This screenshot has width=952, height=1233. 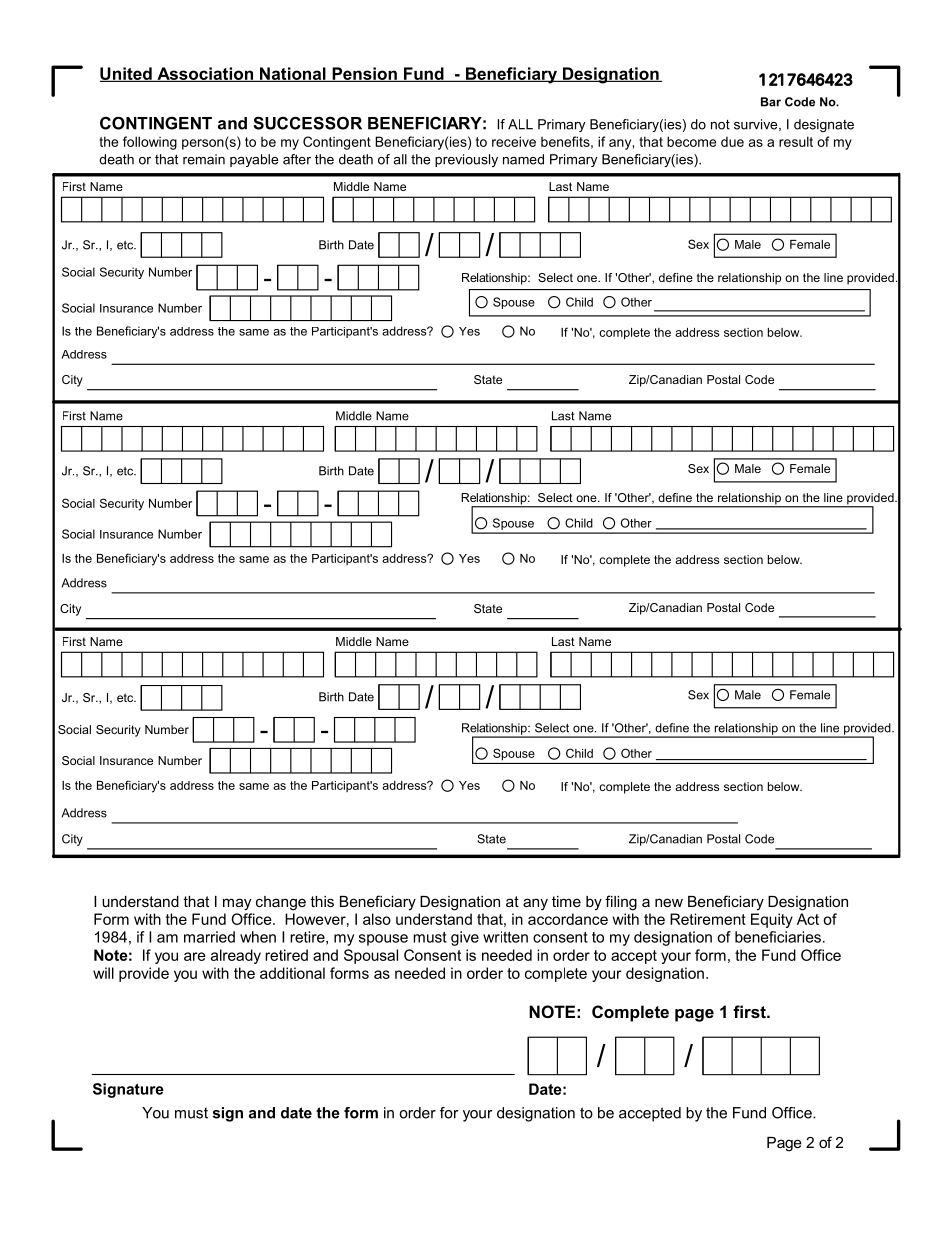 What do you see at coordinates (465, 938) in the screenshot?
I see `give` at bounding box center [465, 938].
